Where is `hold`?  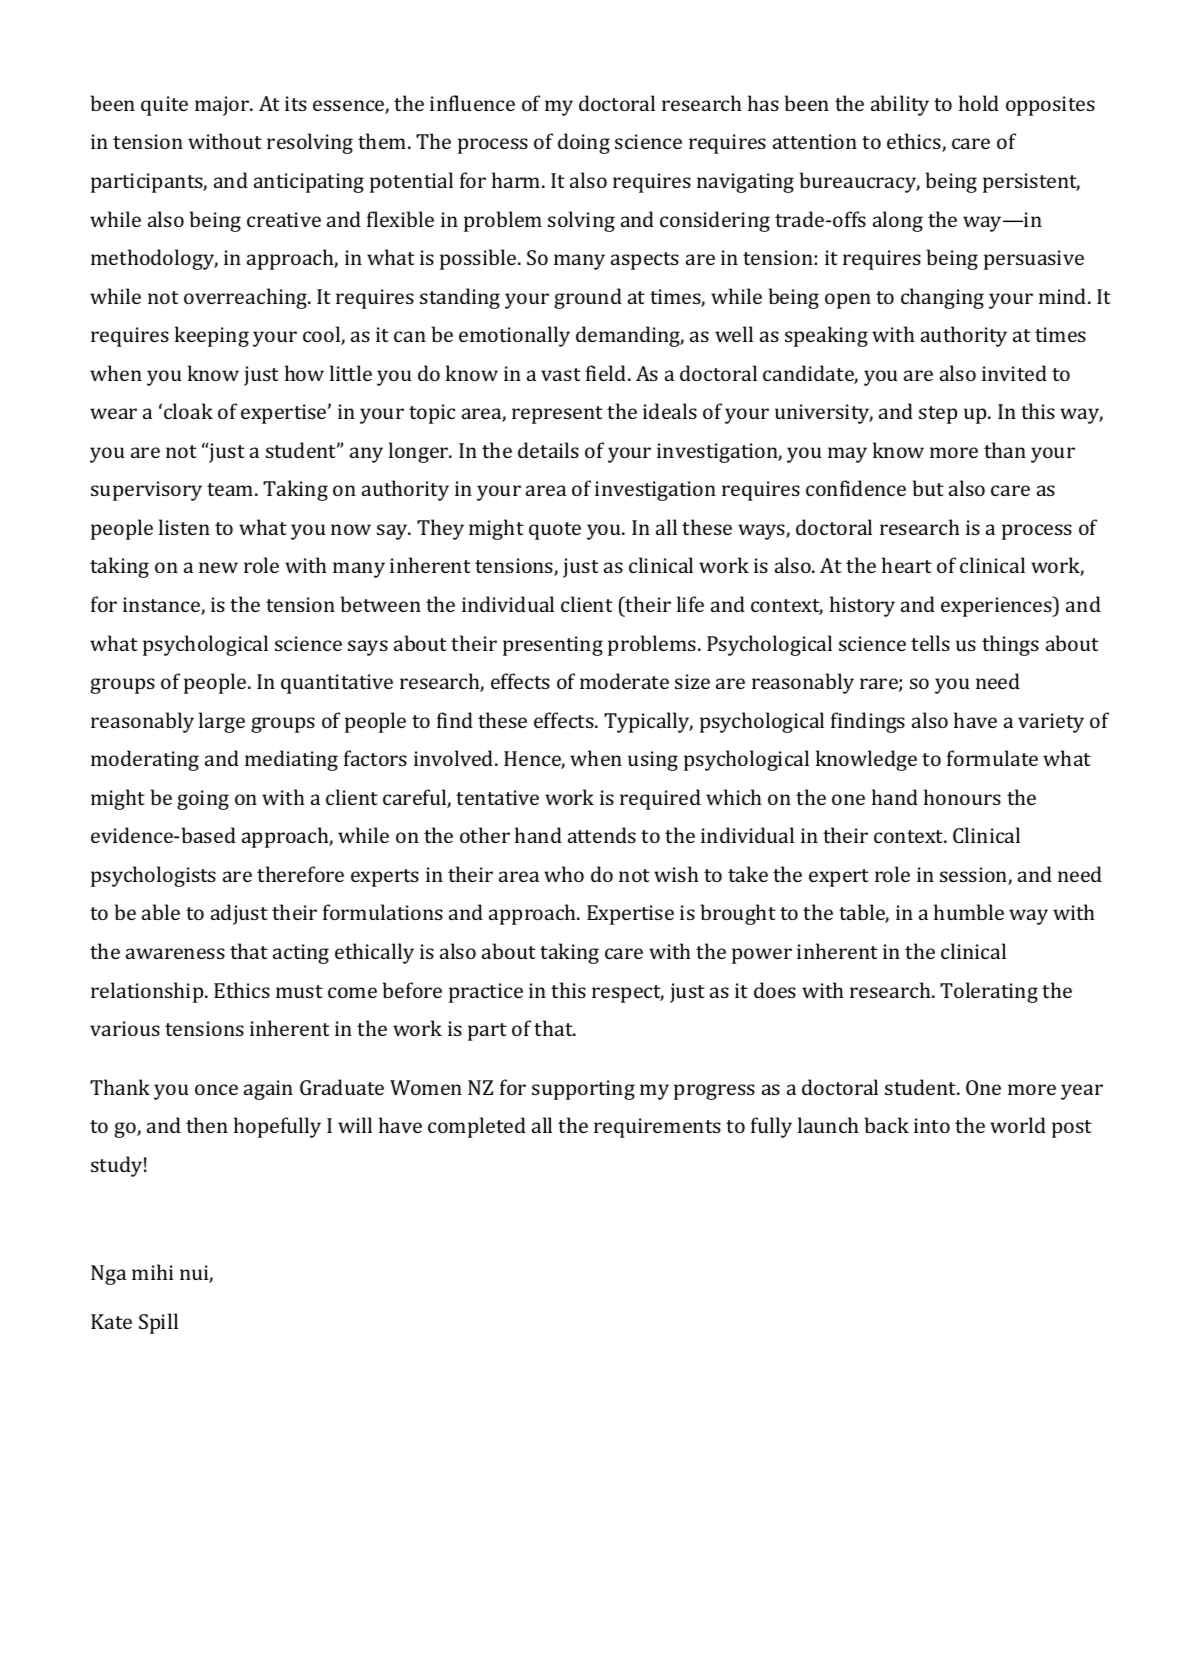 hold is located at coordinates (979, 103).
